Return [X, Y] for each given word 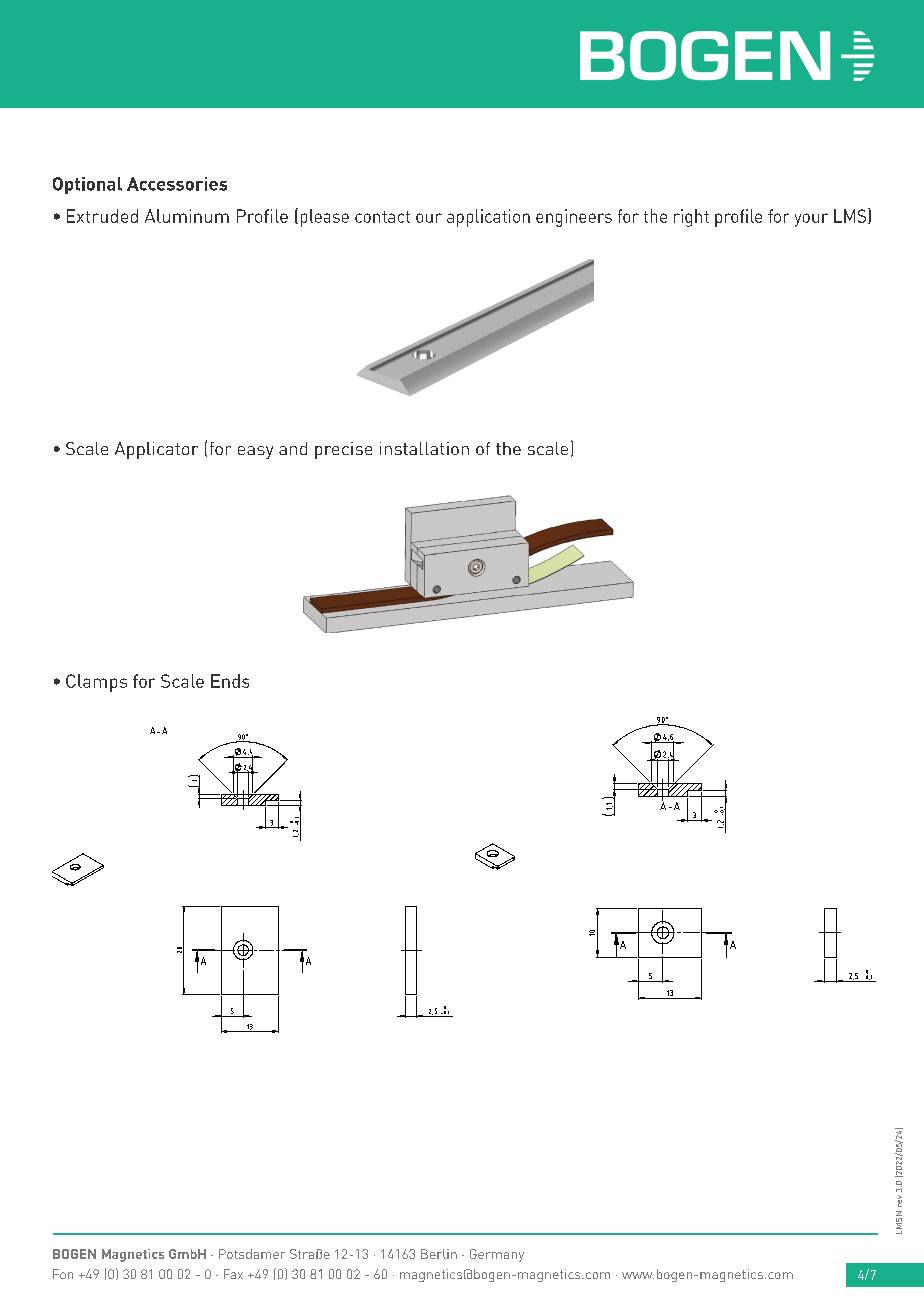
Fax [233, 1274]
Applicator [156, 450]
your [811, 220]
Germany [497, 1255]
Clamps [96, 683]
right [691, 218]
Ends [230, 681]
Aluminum [187, 216]
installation [424, 448]
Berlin [439, 1254]
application [488, 218]
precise [343, 450]
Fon [63, 1274]
